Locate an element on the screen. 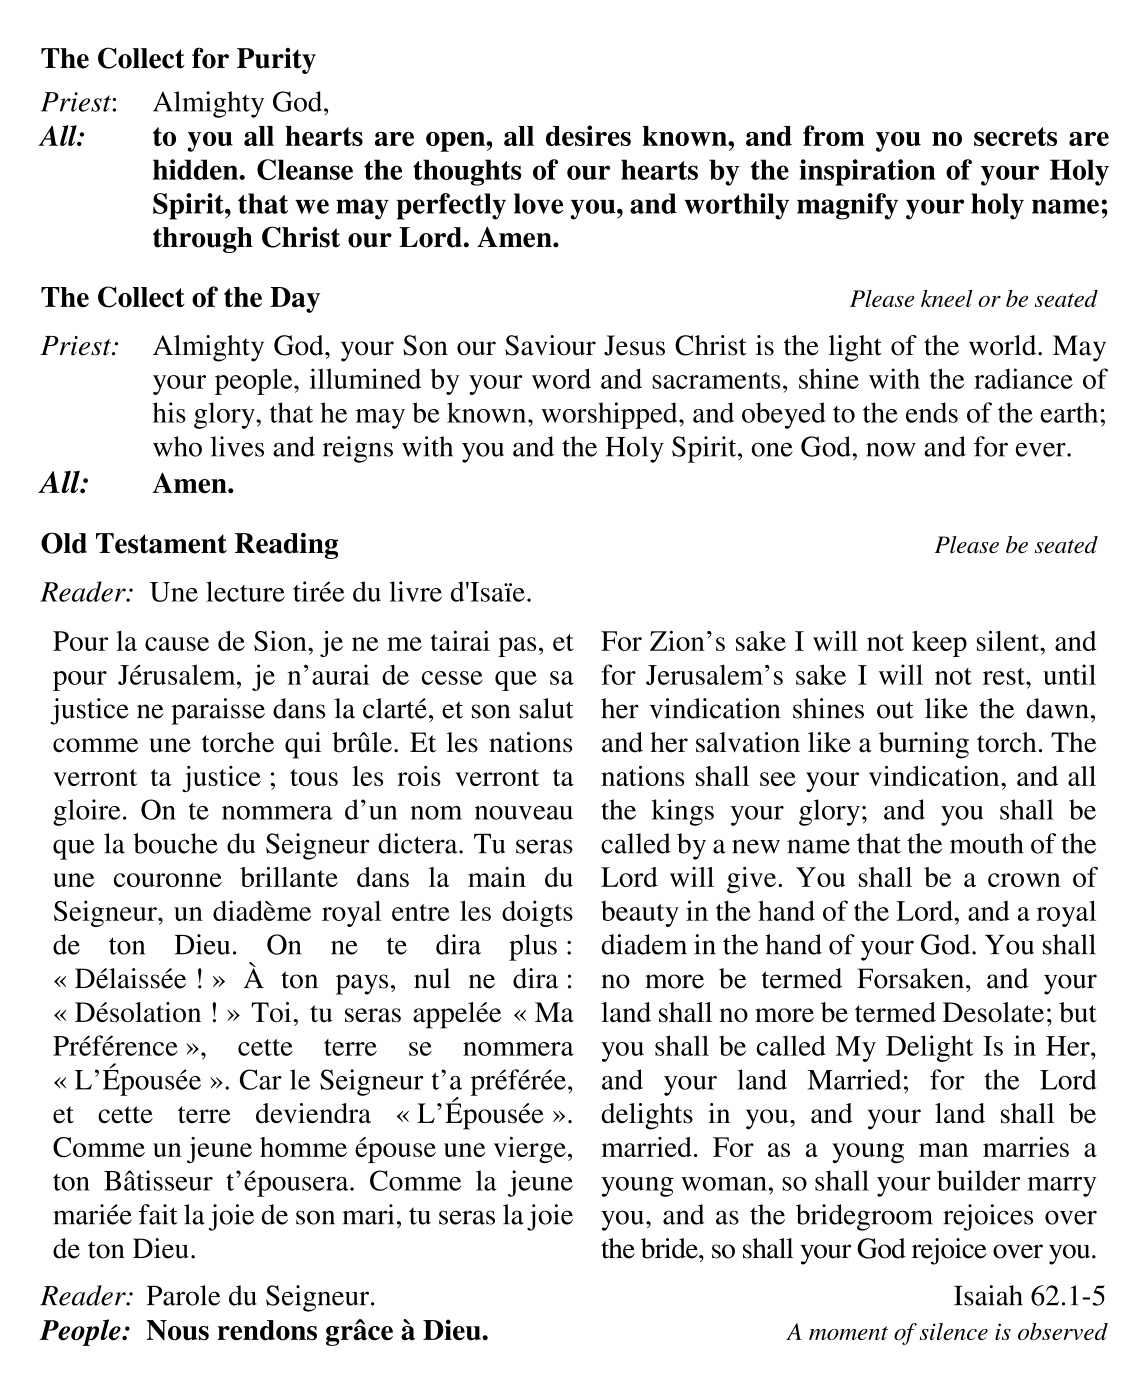  Parole is located at coordinates (183, 1295).
